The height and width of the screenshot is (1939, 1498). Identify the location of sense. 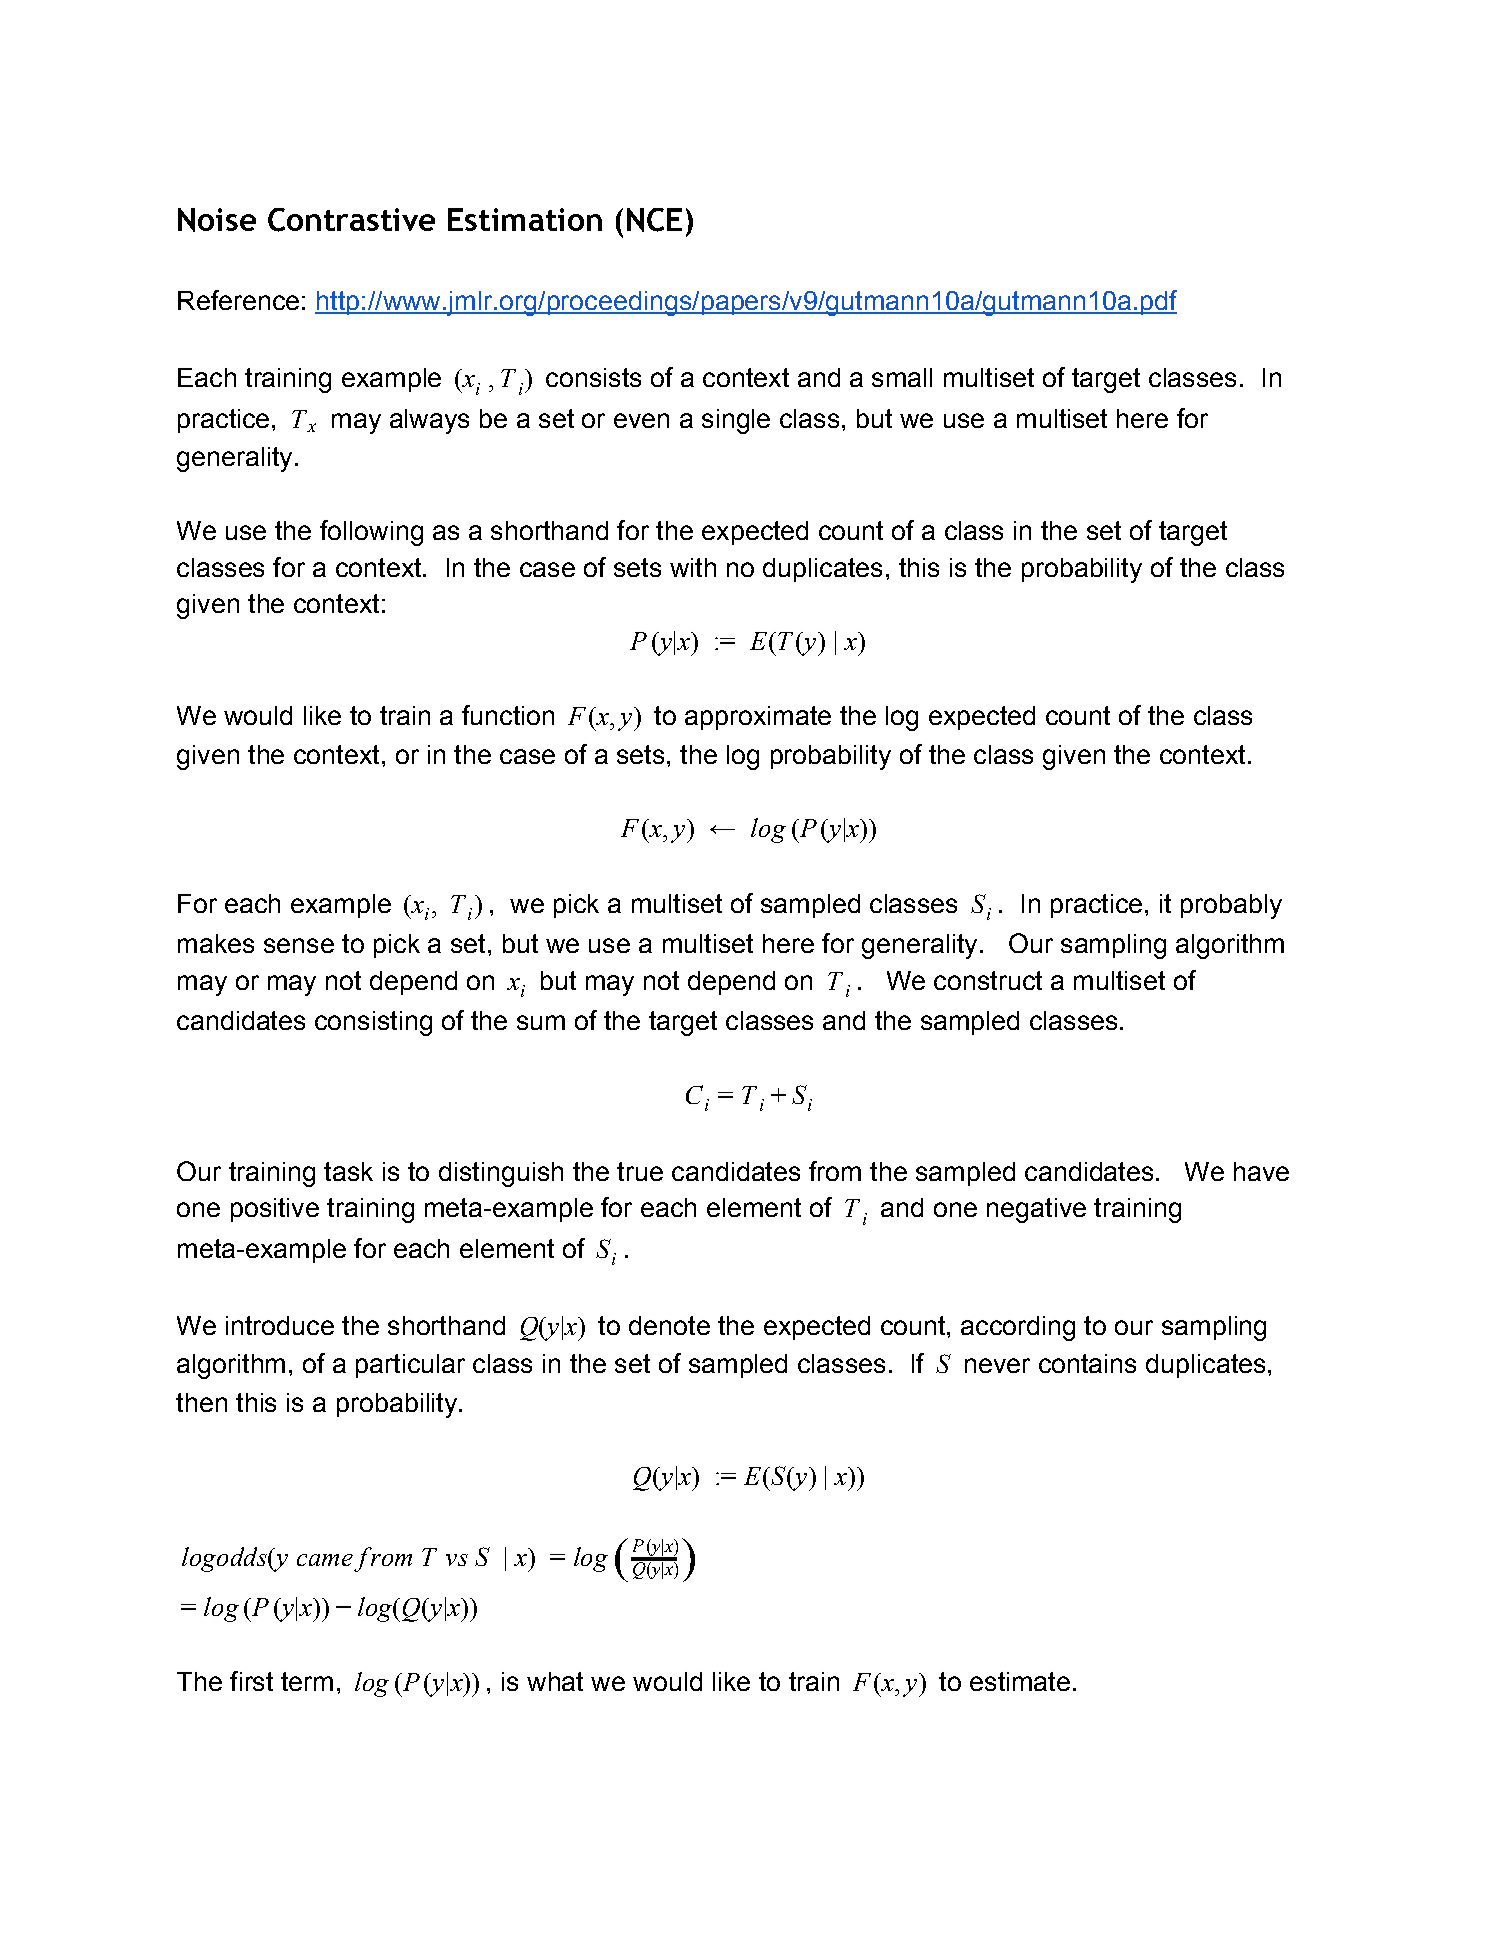
(299, 945).
